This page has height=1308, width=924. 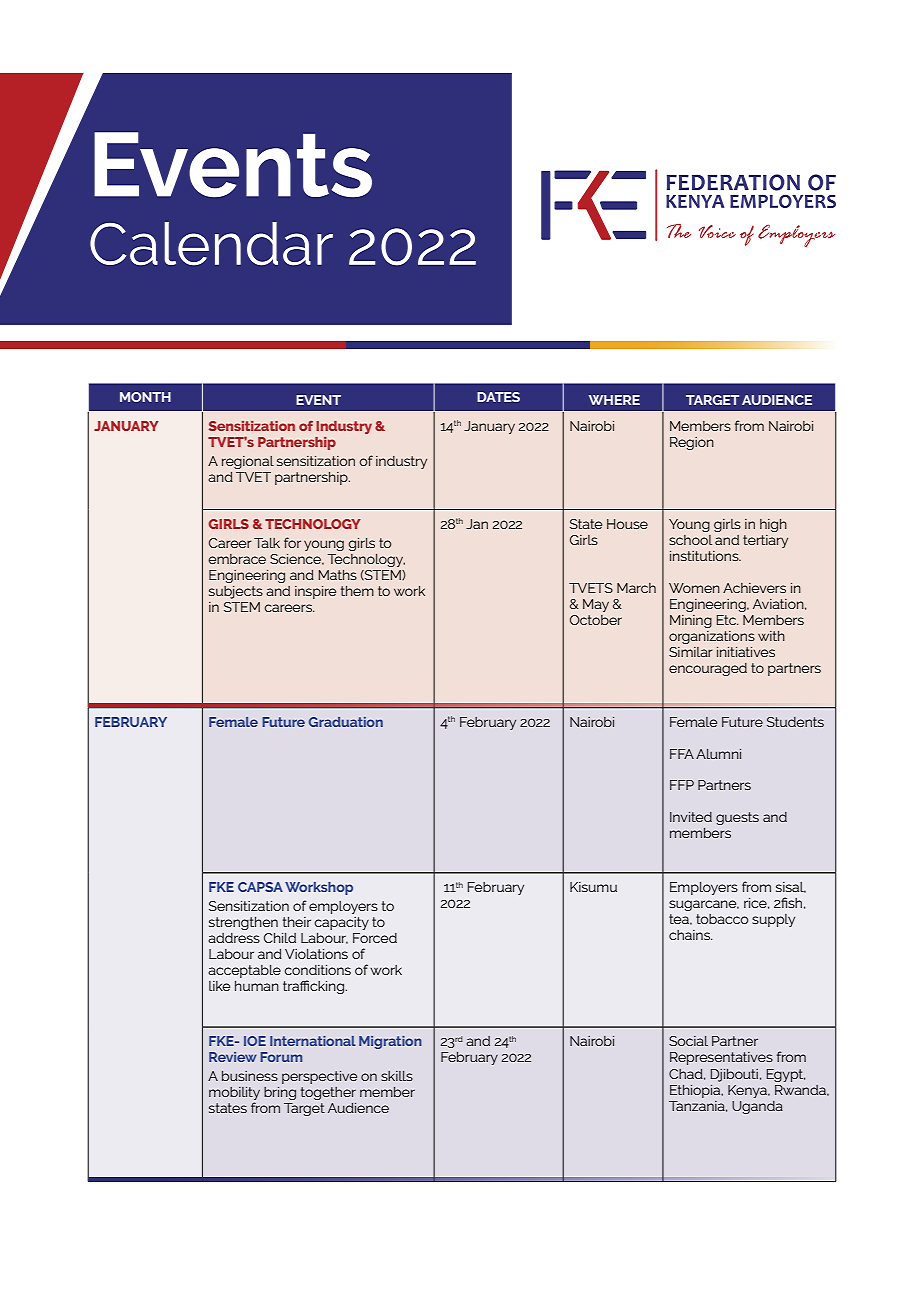 What do you see at coordinates (614, 400) in the page?
I see `WHERE` at bounding box center [614, 400].
